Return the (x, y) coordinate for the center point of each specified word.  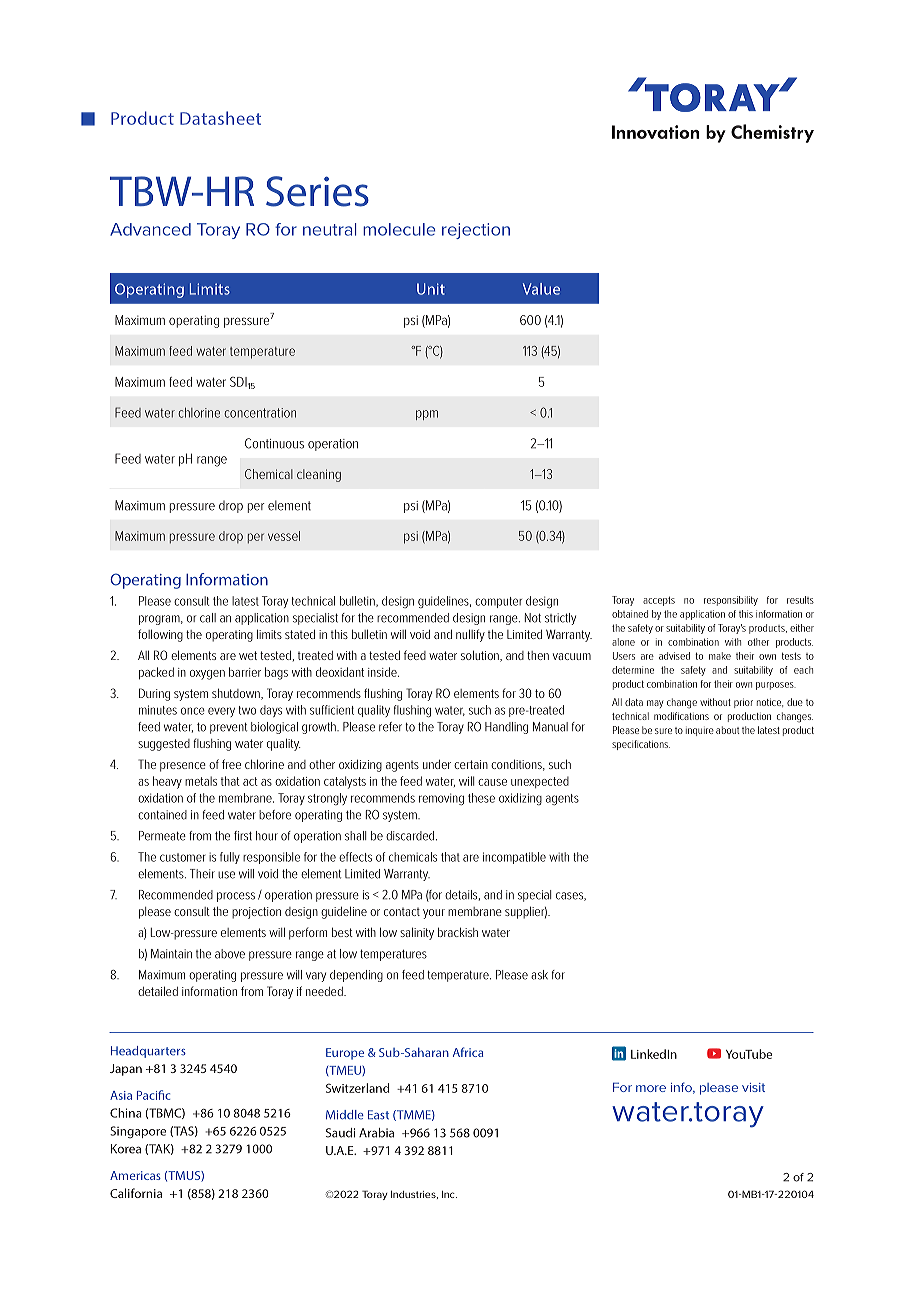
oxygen (207, 675)
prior (743, 703)
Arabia (376, 1133)
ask (539, 975)
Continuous (274, 443)
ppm (427, 415)
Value (541, 289)
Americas (135, 1175)
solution (481, 656)
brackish (458, 932)
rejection (476, 231)
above (230, 954)
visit (753, 1087)
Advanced (150, 229)
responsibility (731, 601)
